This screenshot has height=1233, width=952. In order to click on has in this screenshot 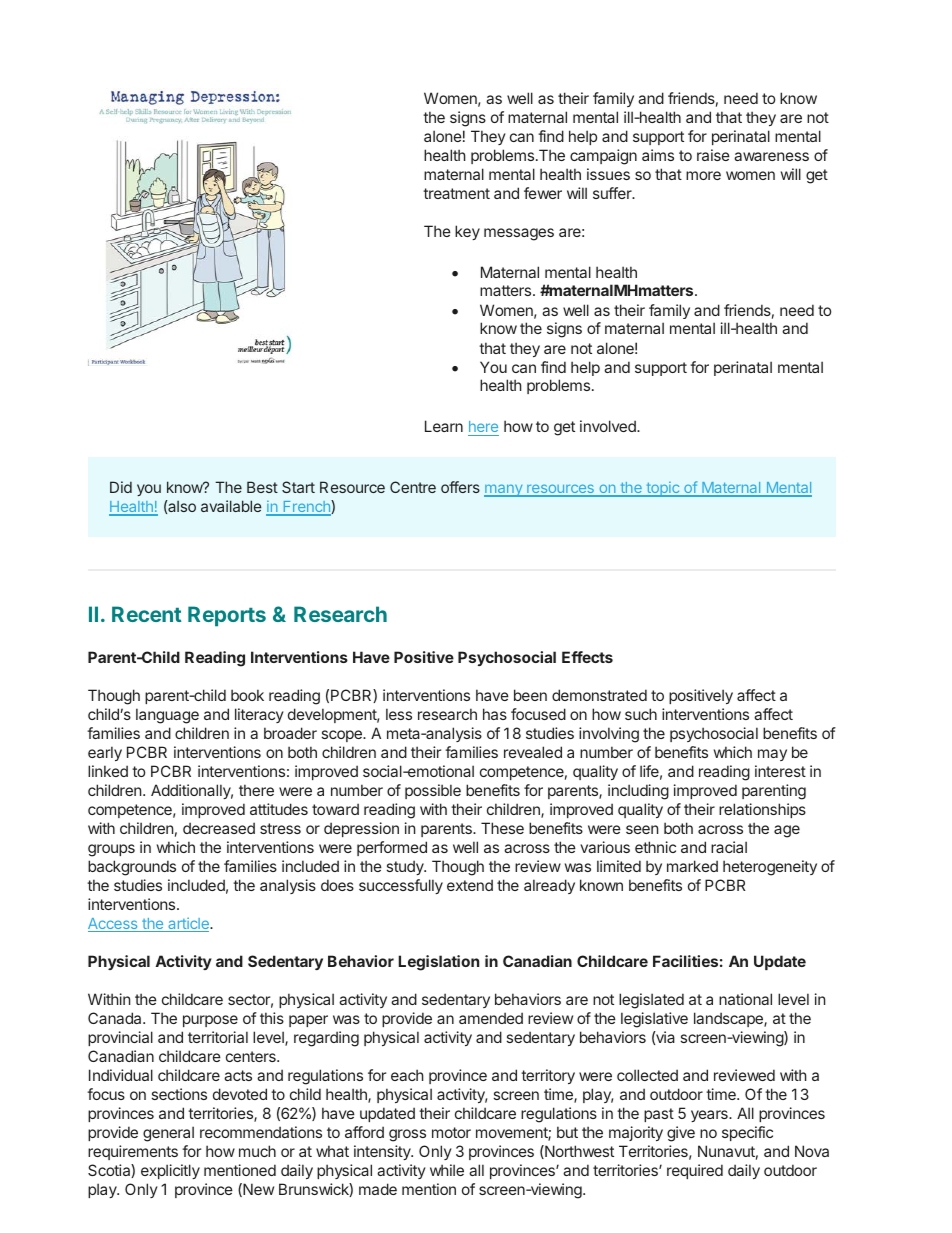, I will do `click(495, 714)`.
